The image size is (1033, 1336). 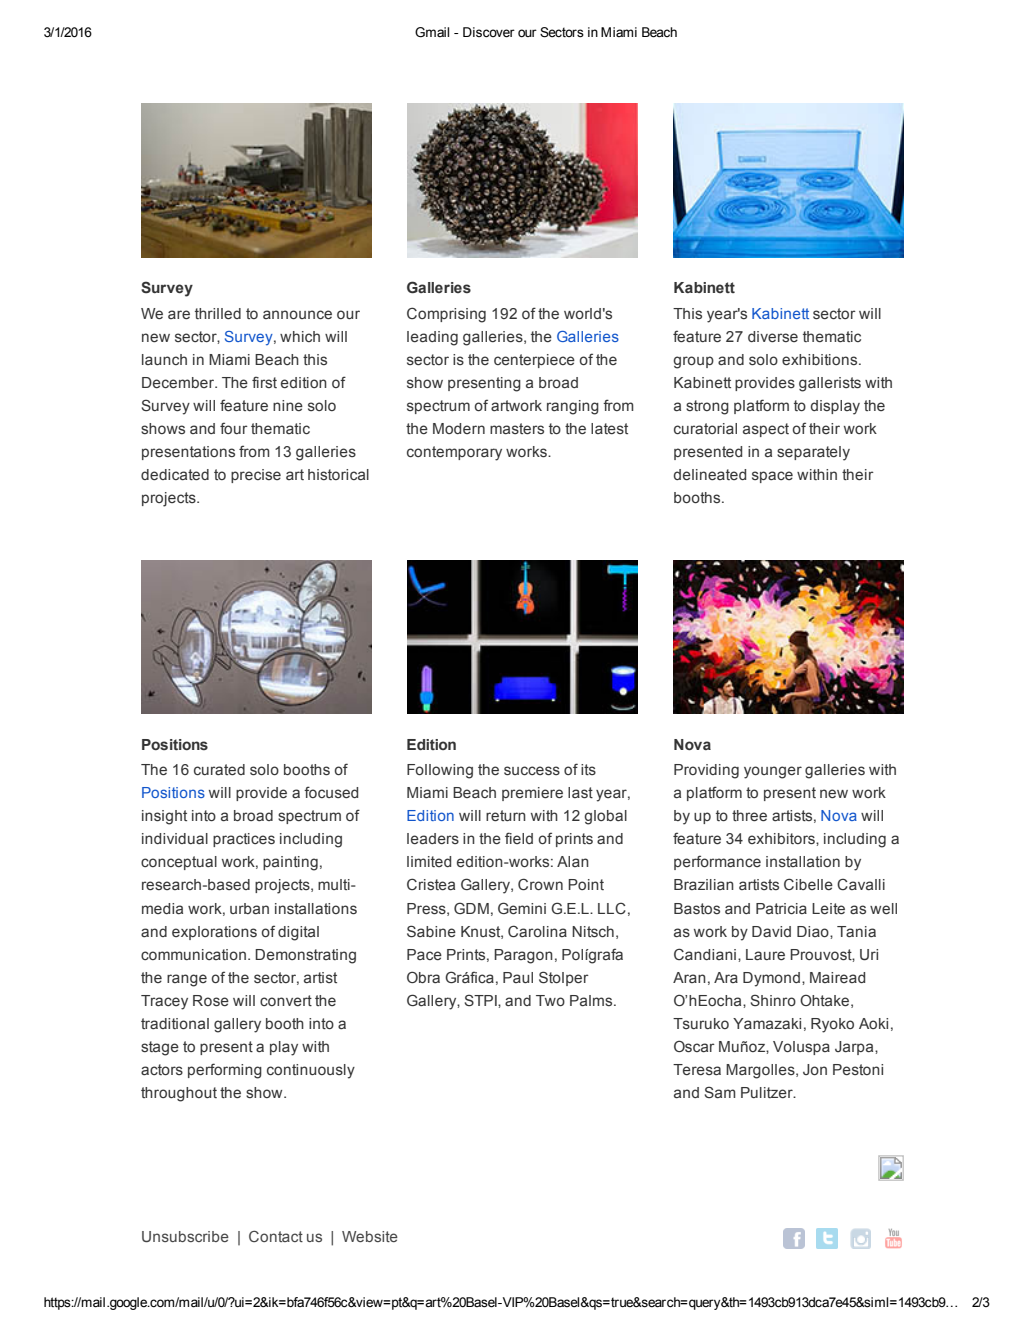 What do you see at coordinates (489, 32) in the screenshot?
I see `Discover` at bounding box center [489, 32].
